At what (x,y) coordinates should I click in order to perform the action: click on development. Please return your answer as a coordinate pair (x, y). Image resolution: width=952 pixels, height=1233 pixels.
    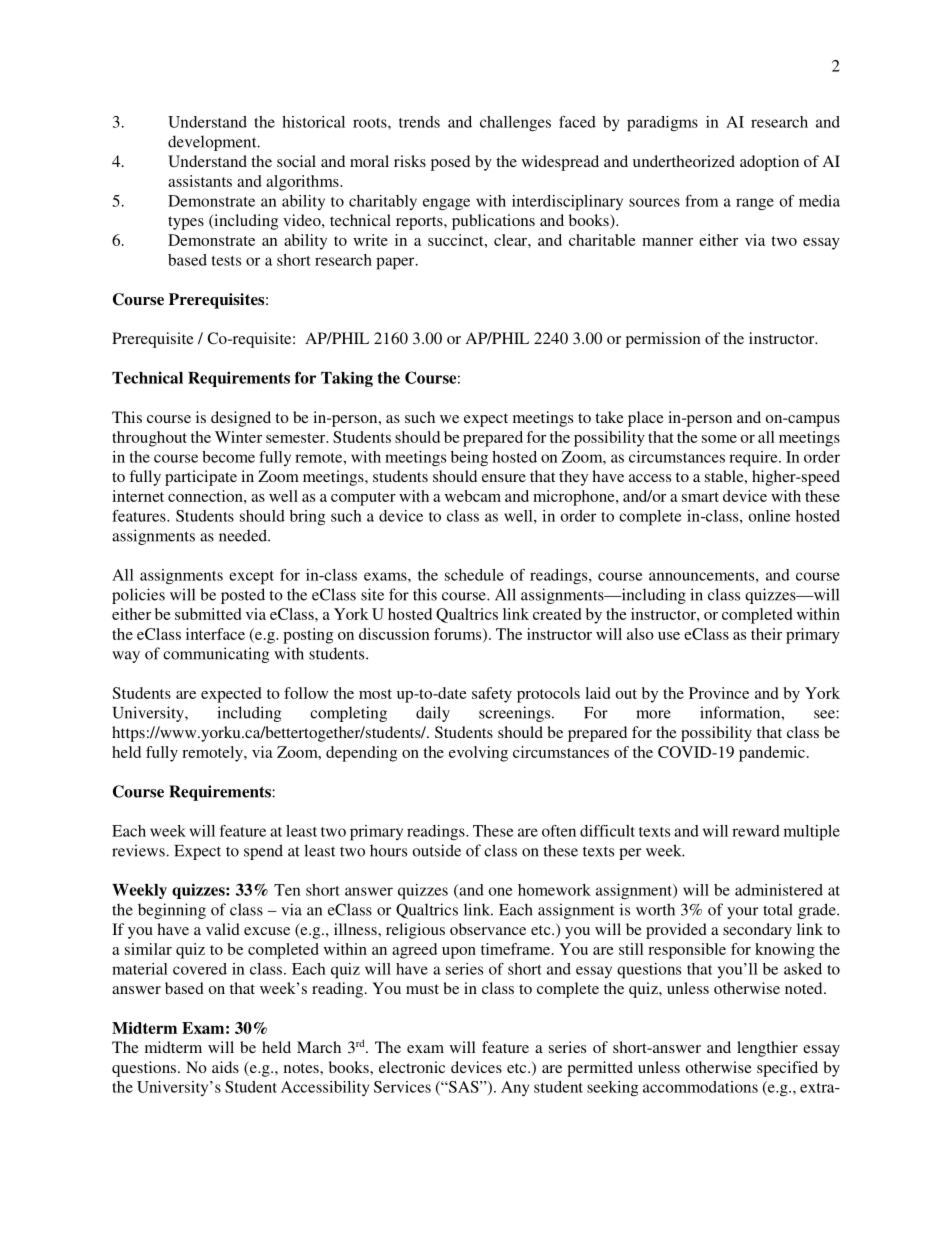
    Looking at the image, I should click on (213, 143).
